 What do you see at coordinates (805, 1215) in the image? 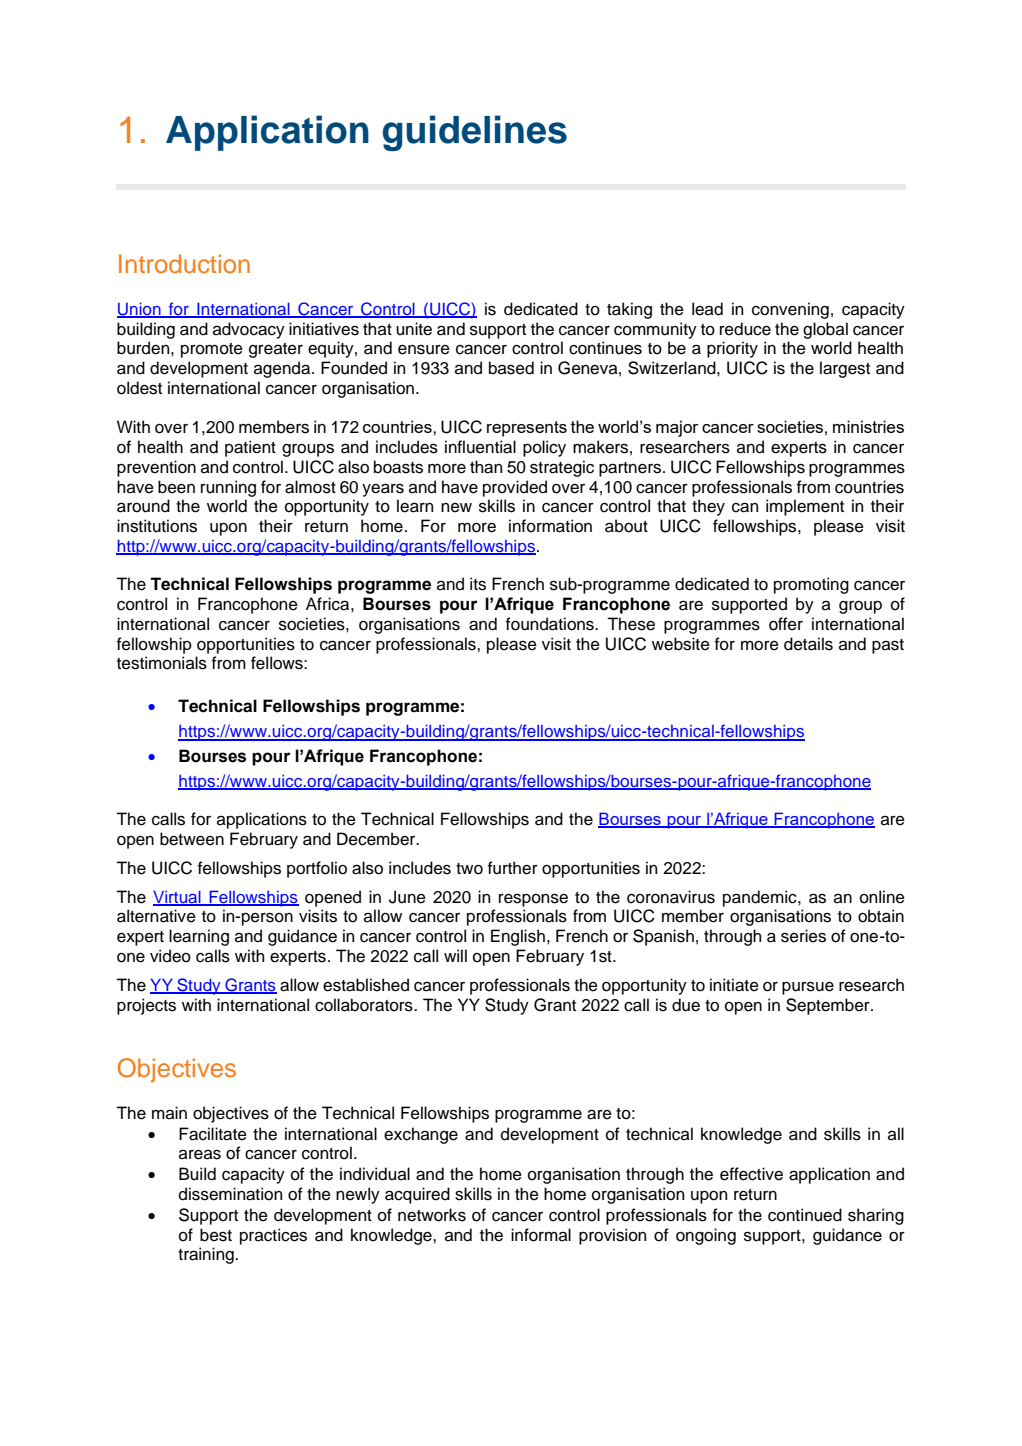
I see `continued` at bounding box center [805, 1215].
